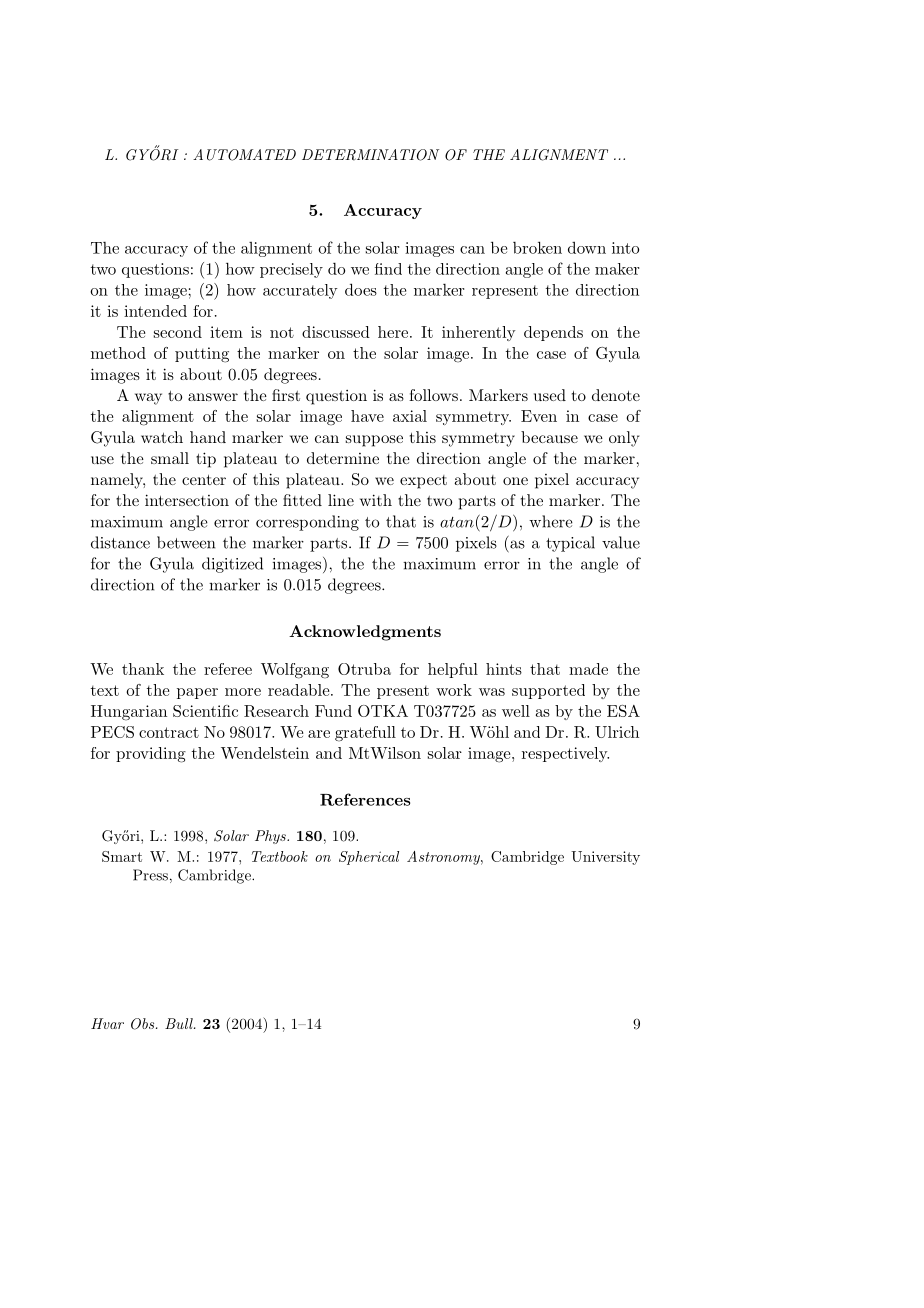  I want to click on down, so click(587, 247).
